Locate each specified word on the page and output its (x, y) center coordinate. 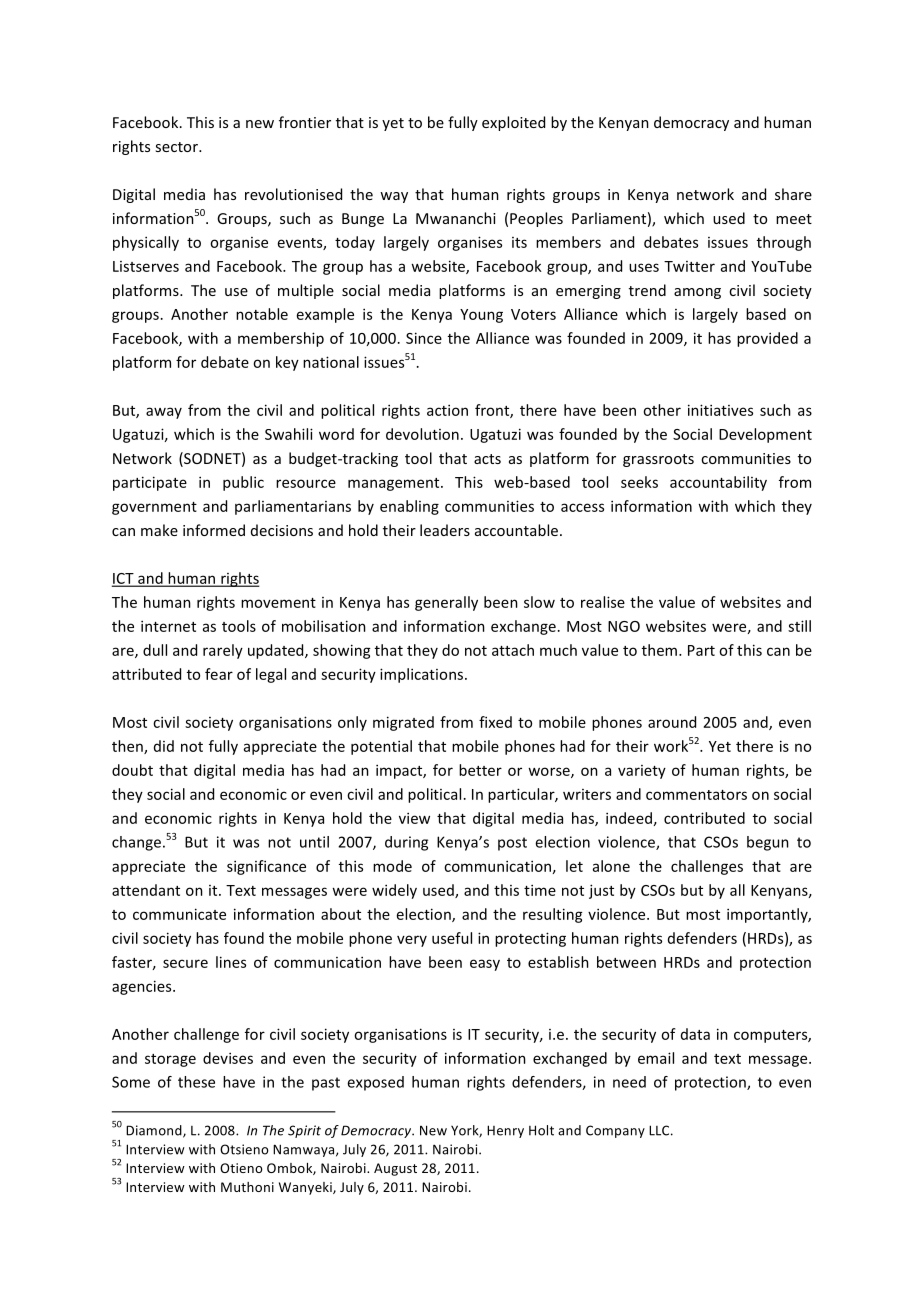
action (447, 410)
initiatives (720, 410)
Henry (505, 1131)
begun (768, 843)
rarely (223, 651)
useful (452, 938)
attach (513, 650)
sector (177, 147)
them (661, 650)
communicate (179, 914)
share (793, 194)
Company (615, 1131)
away (164, 413)
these (196, 1082)
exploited (513, 123)
